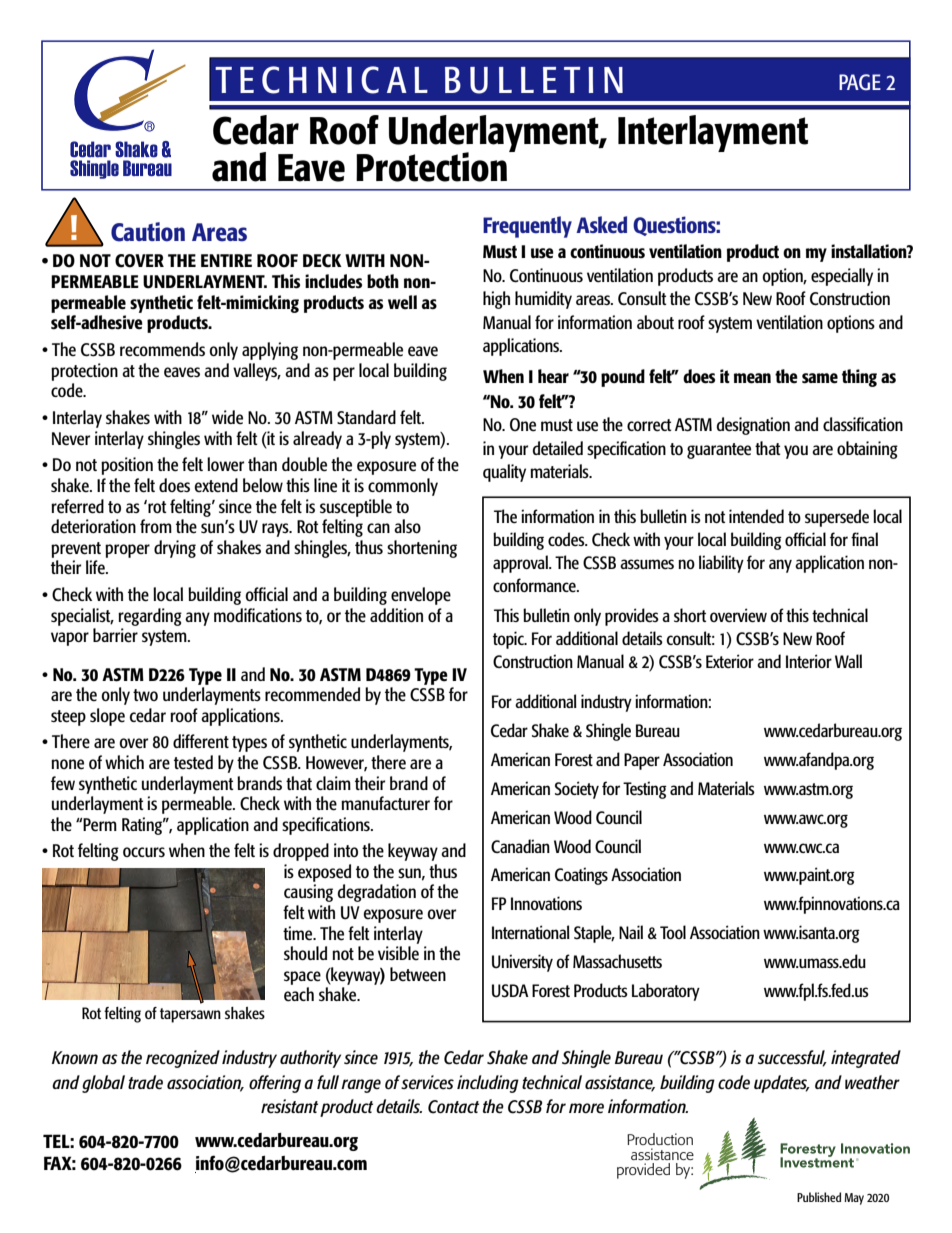 This screenshot has width=952, height=1233. What do you see at coordinates (509, 640) in the screenshot?
I see `topic` at bounding box center [509, 640].
